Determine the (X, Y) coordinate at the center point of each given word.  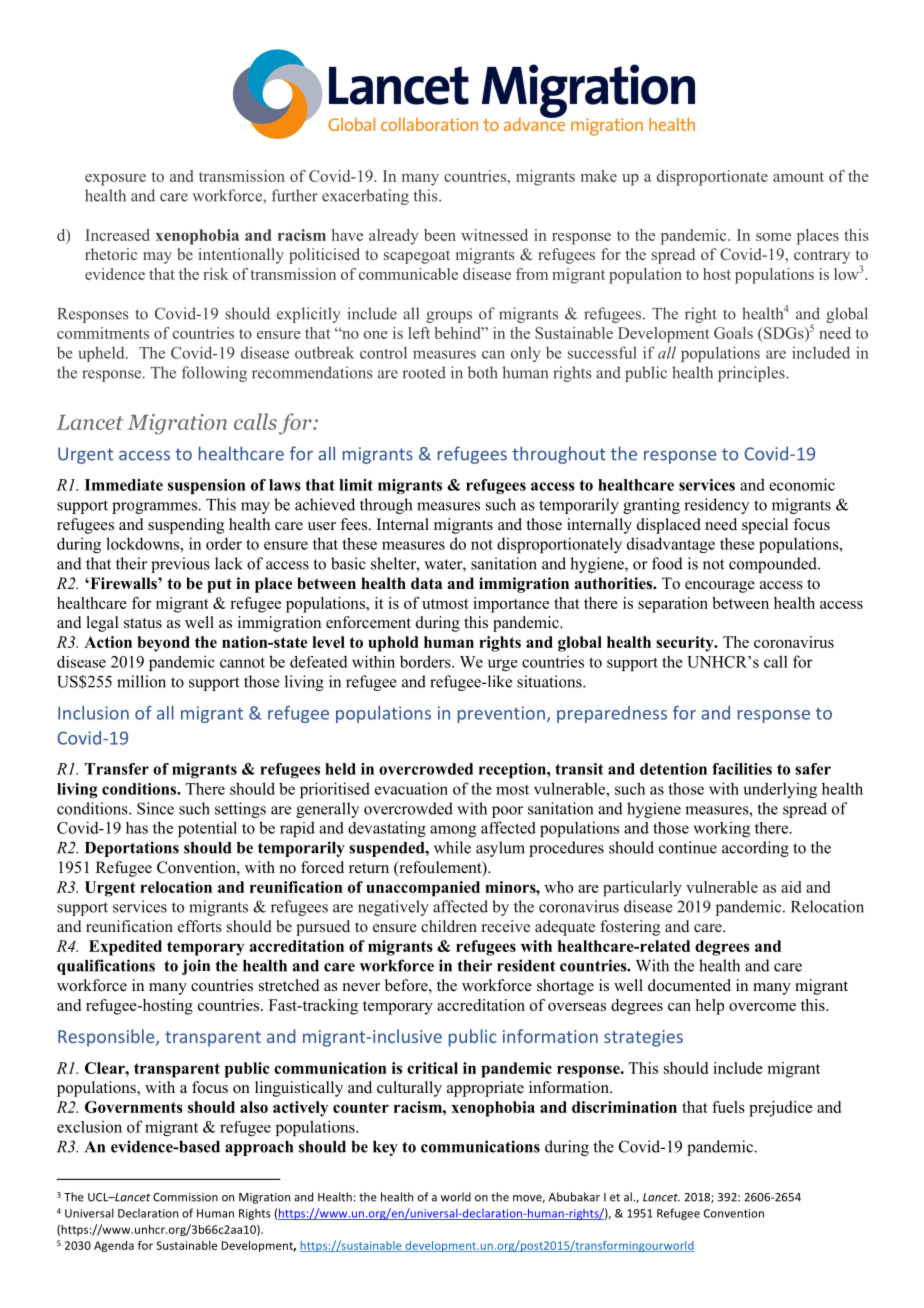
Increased (117, 235)
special (765, 526)
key (385, 1148)
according (755, 849)
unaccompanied (423, 889)
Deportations (132, 849)
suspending (186, 526)
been (440, 235)
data (426, 583)
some (773, 237)
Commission (185, 1197)
